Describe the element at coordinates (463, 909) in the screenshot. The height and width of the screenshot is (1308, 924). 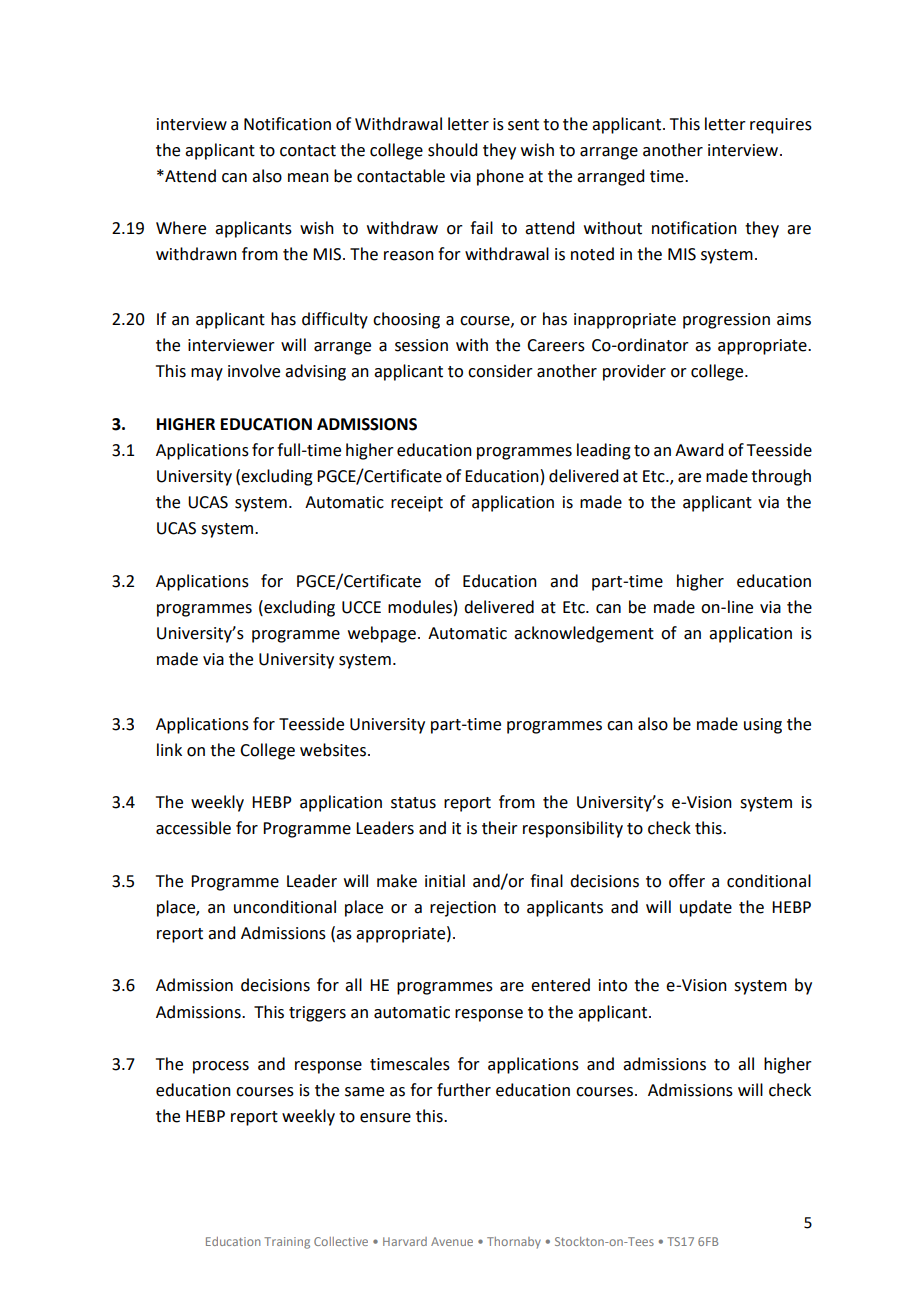
I see `rejection` at that location.
